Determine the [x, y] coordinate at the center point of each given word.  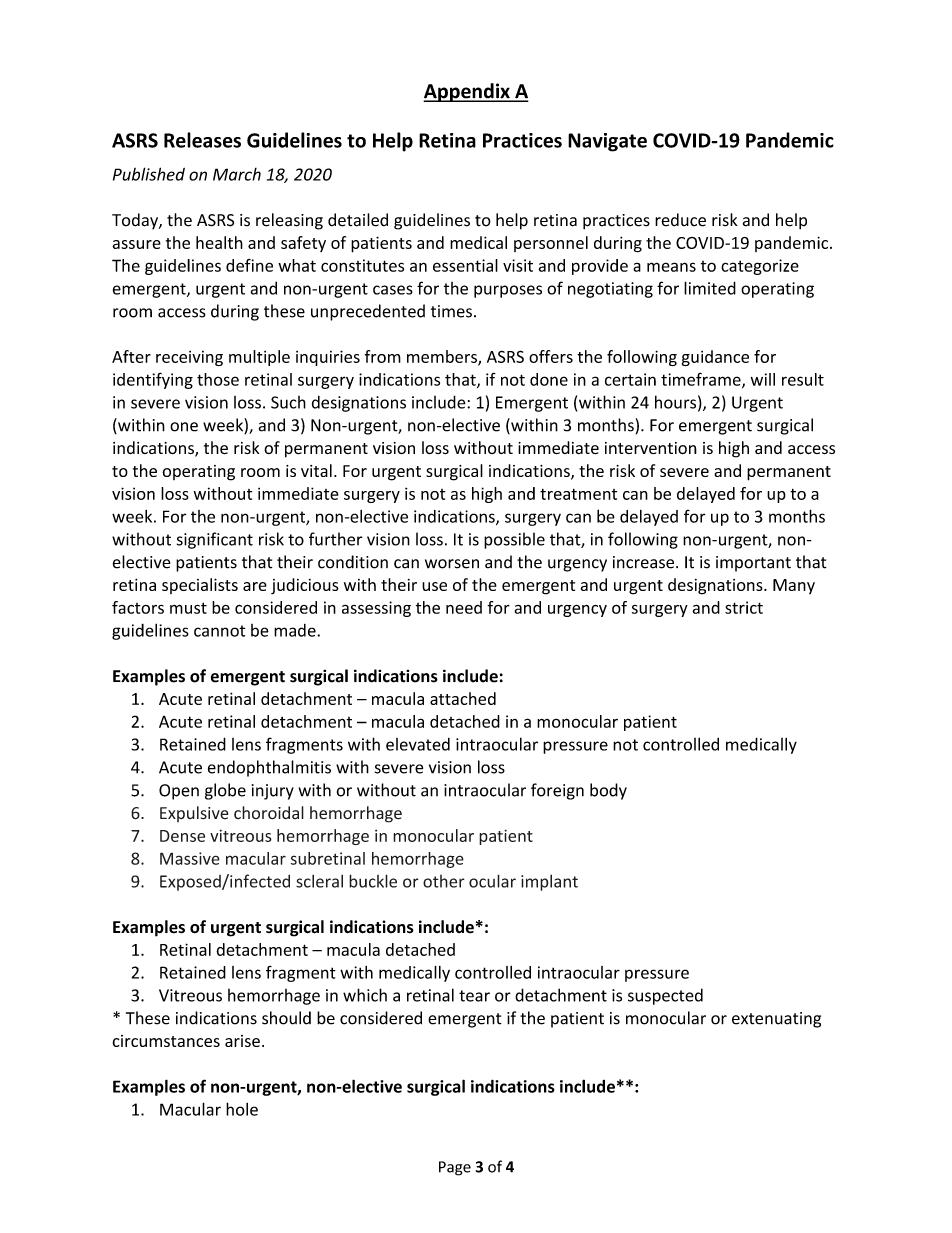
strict [744, 607]
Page [455, 1168]
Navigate [607, 142]
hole [242, 1109]
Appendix [467, 92]
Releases [202, 140]
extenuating [776, 1020]
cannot [219, 631]
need [464, 607]
